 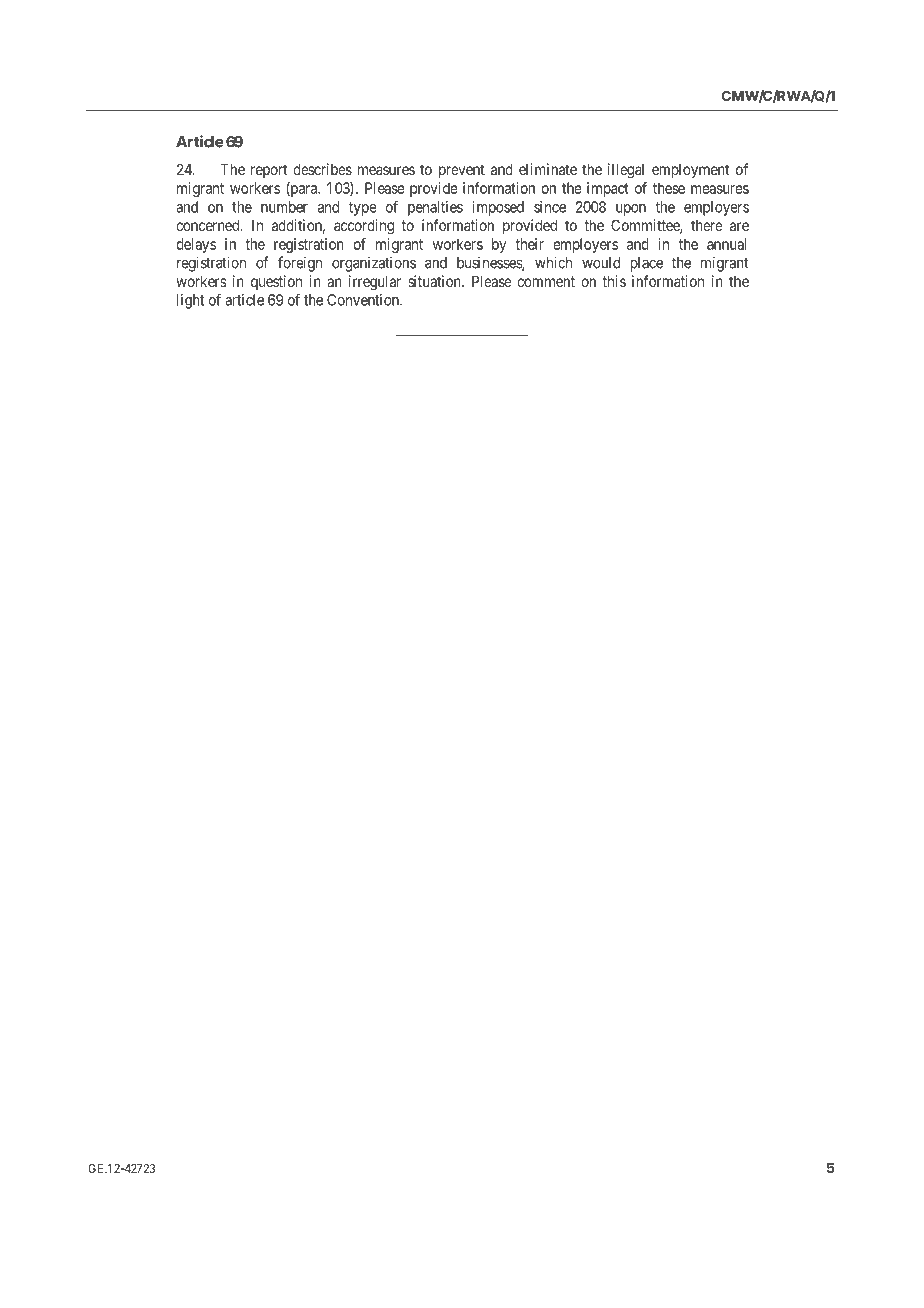 I want to click on there, so click(x=707, y=225).
